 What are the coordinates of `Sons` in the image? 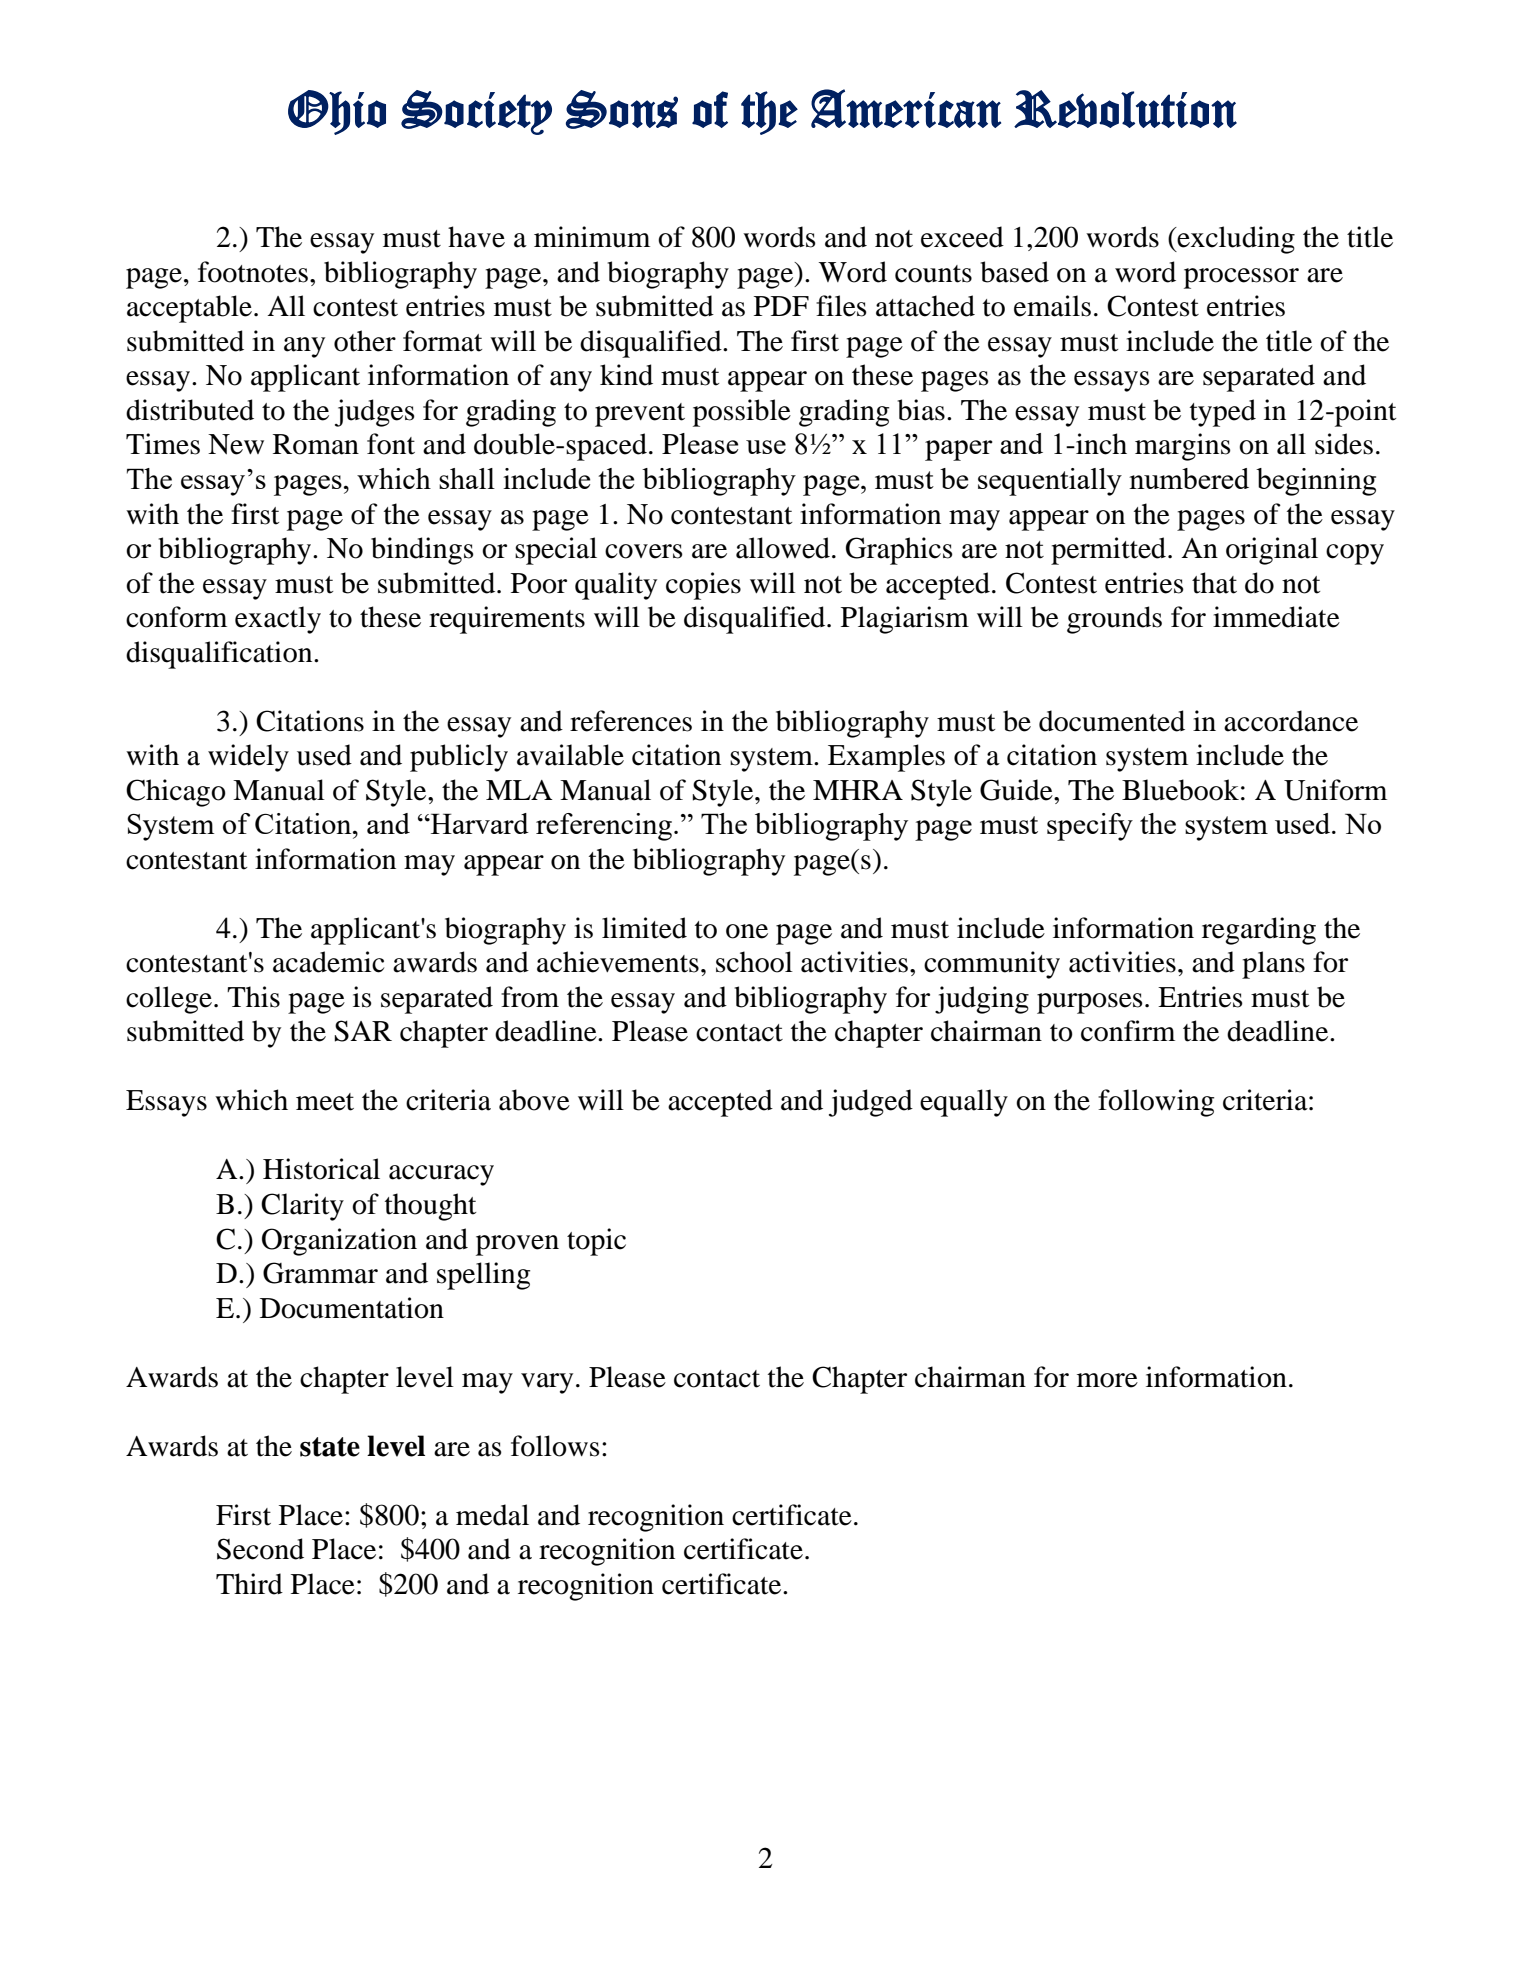 It's located at (622, 109).
